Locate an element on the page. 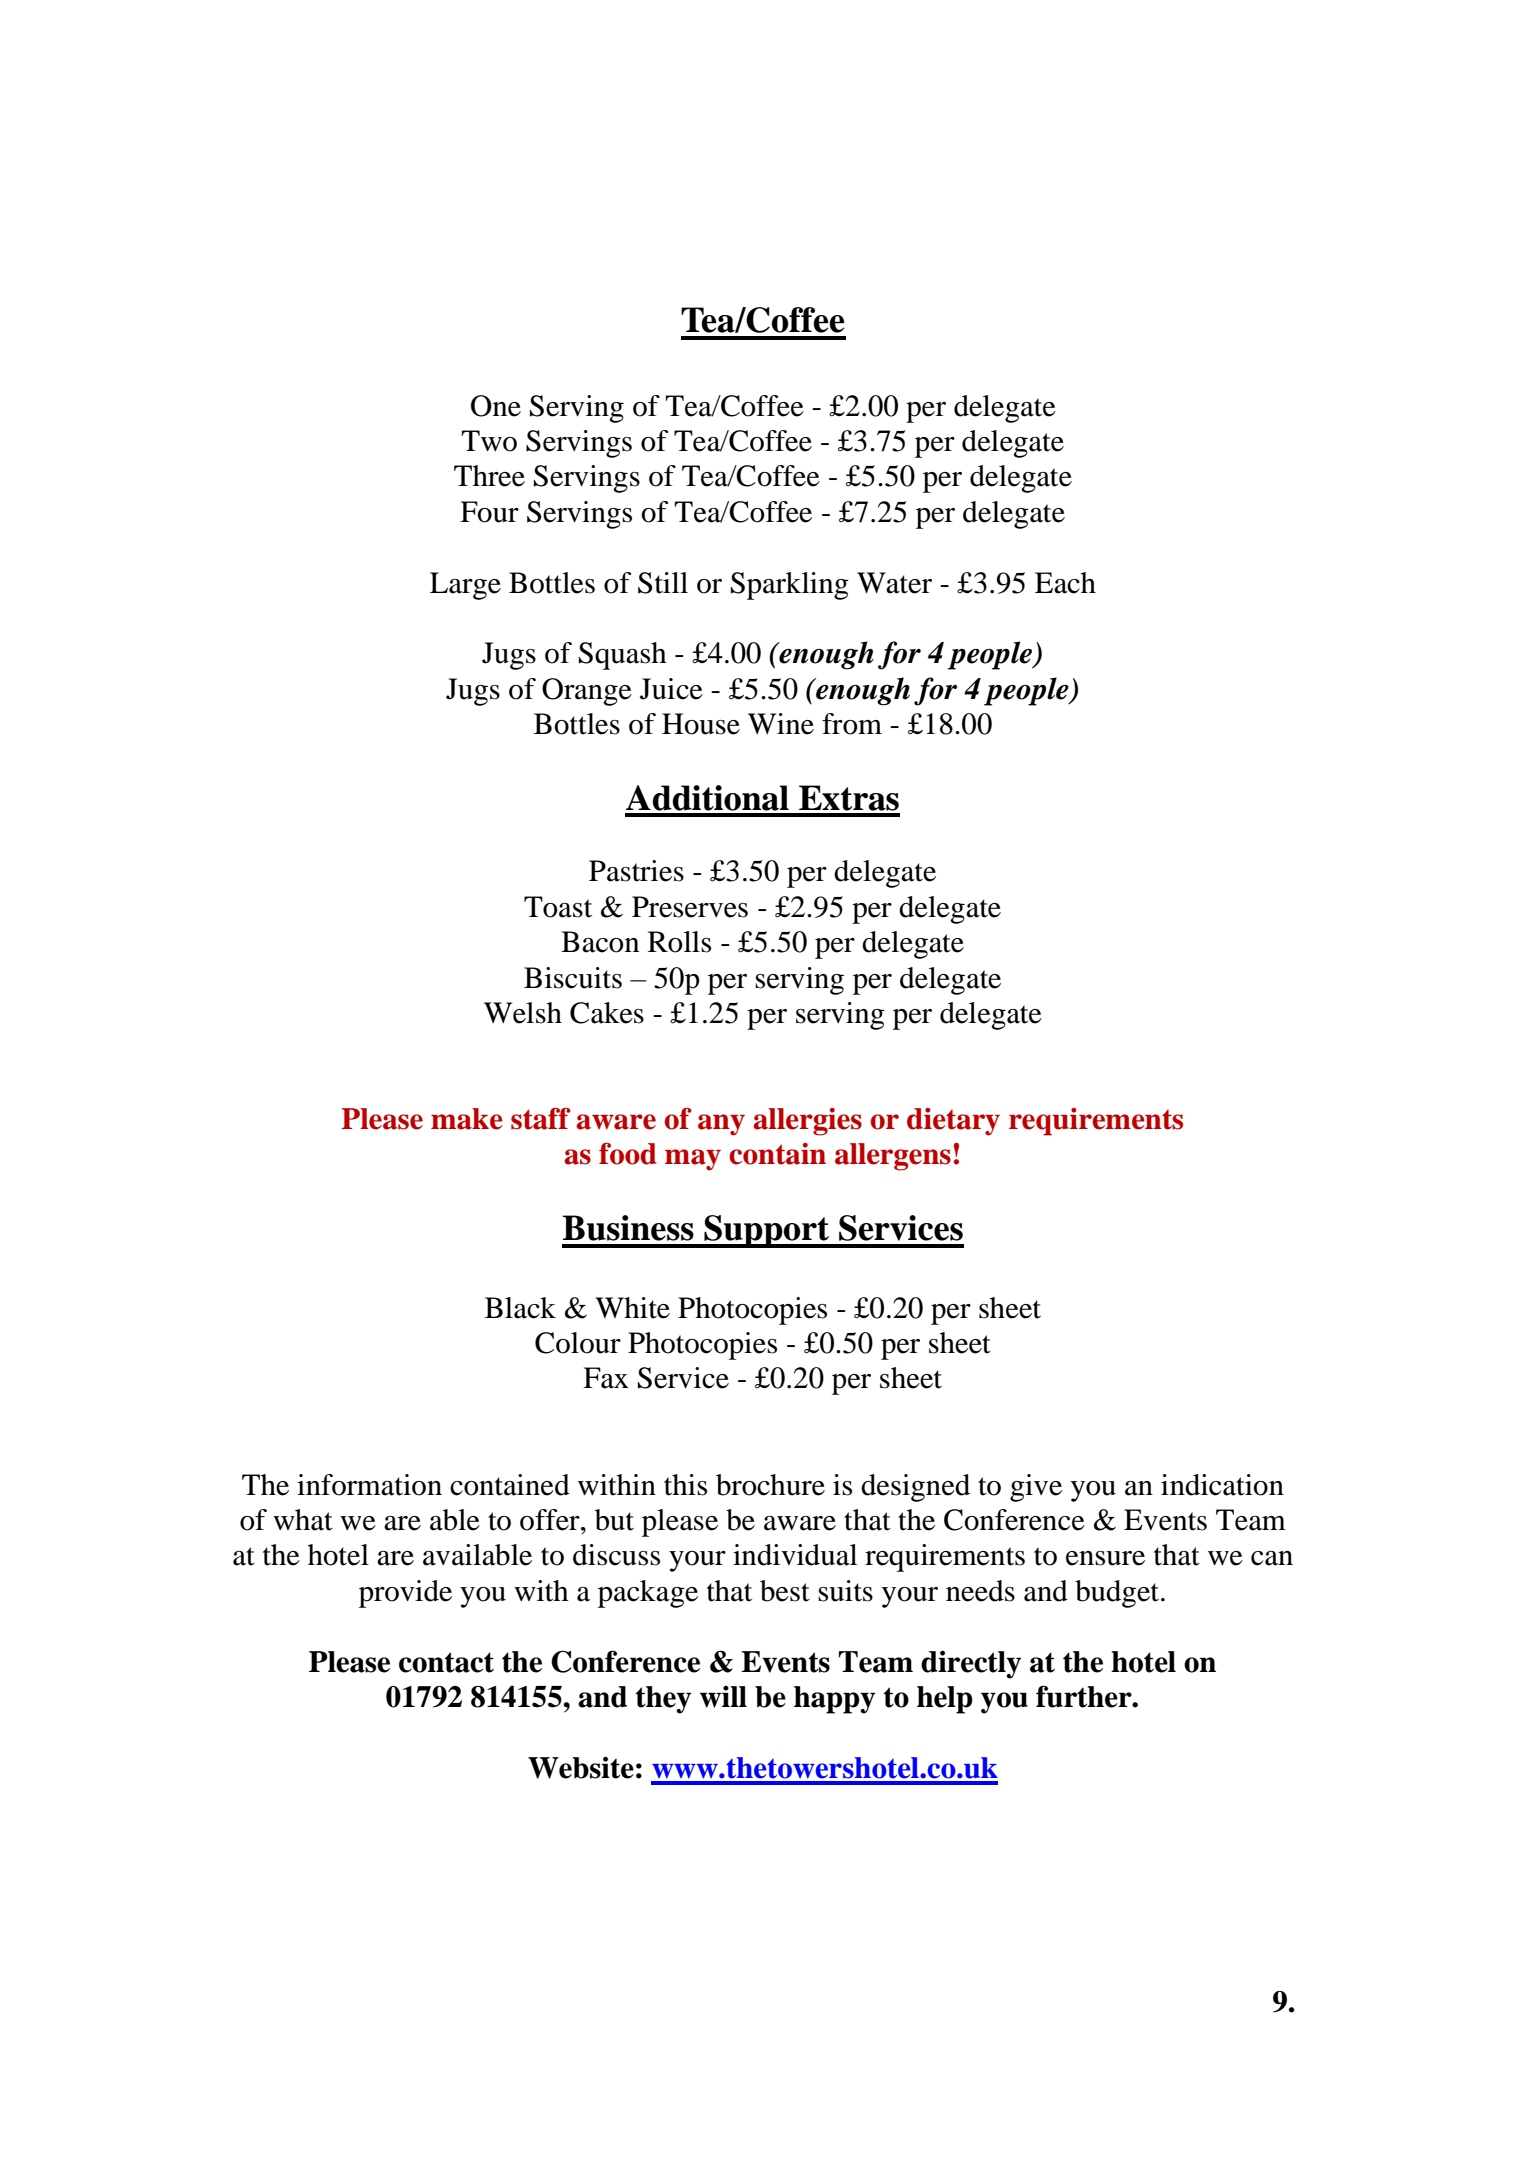 The height and width of the image is (2158, 1526). Sparkling is located at coordinates (790, 586).
